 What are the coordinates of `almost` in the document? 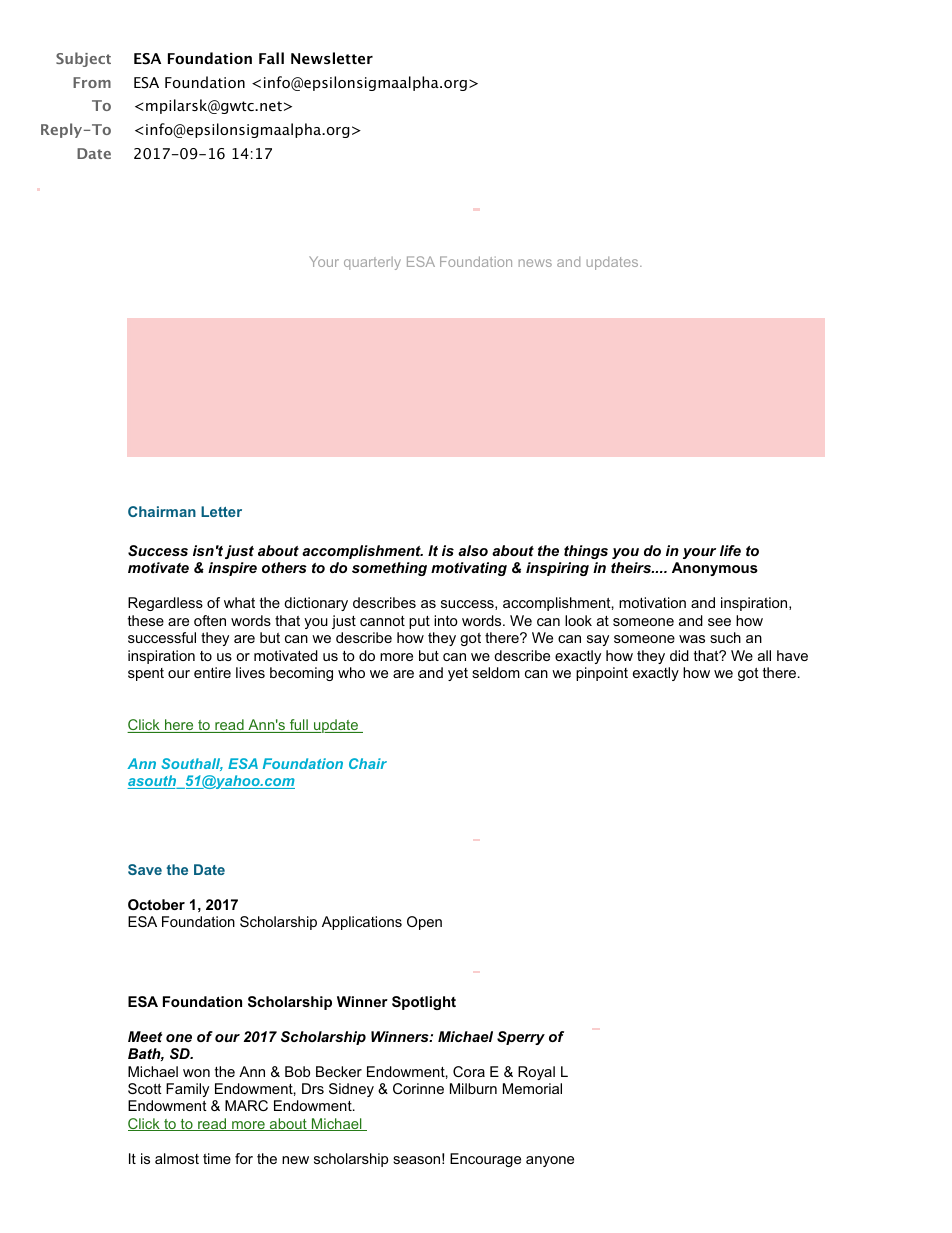 It's located at (177, 1158).
